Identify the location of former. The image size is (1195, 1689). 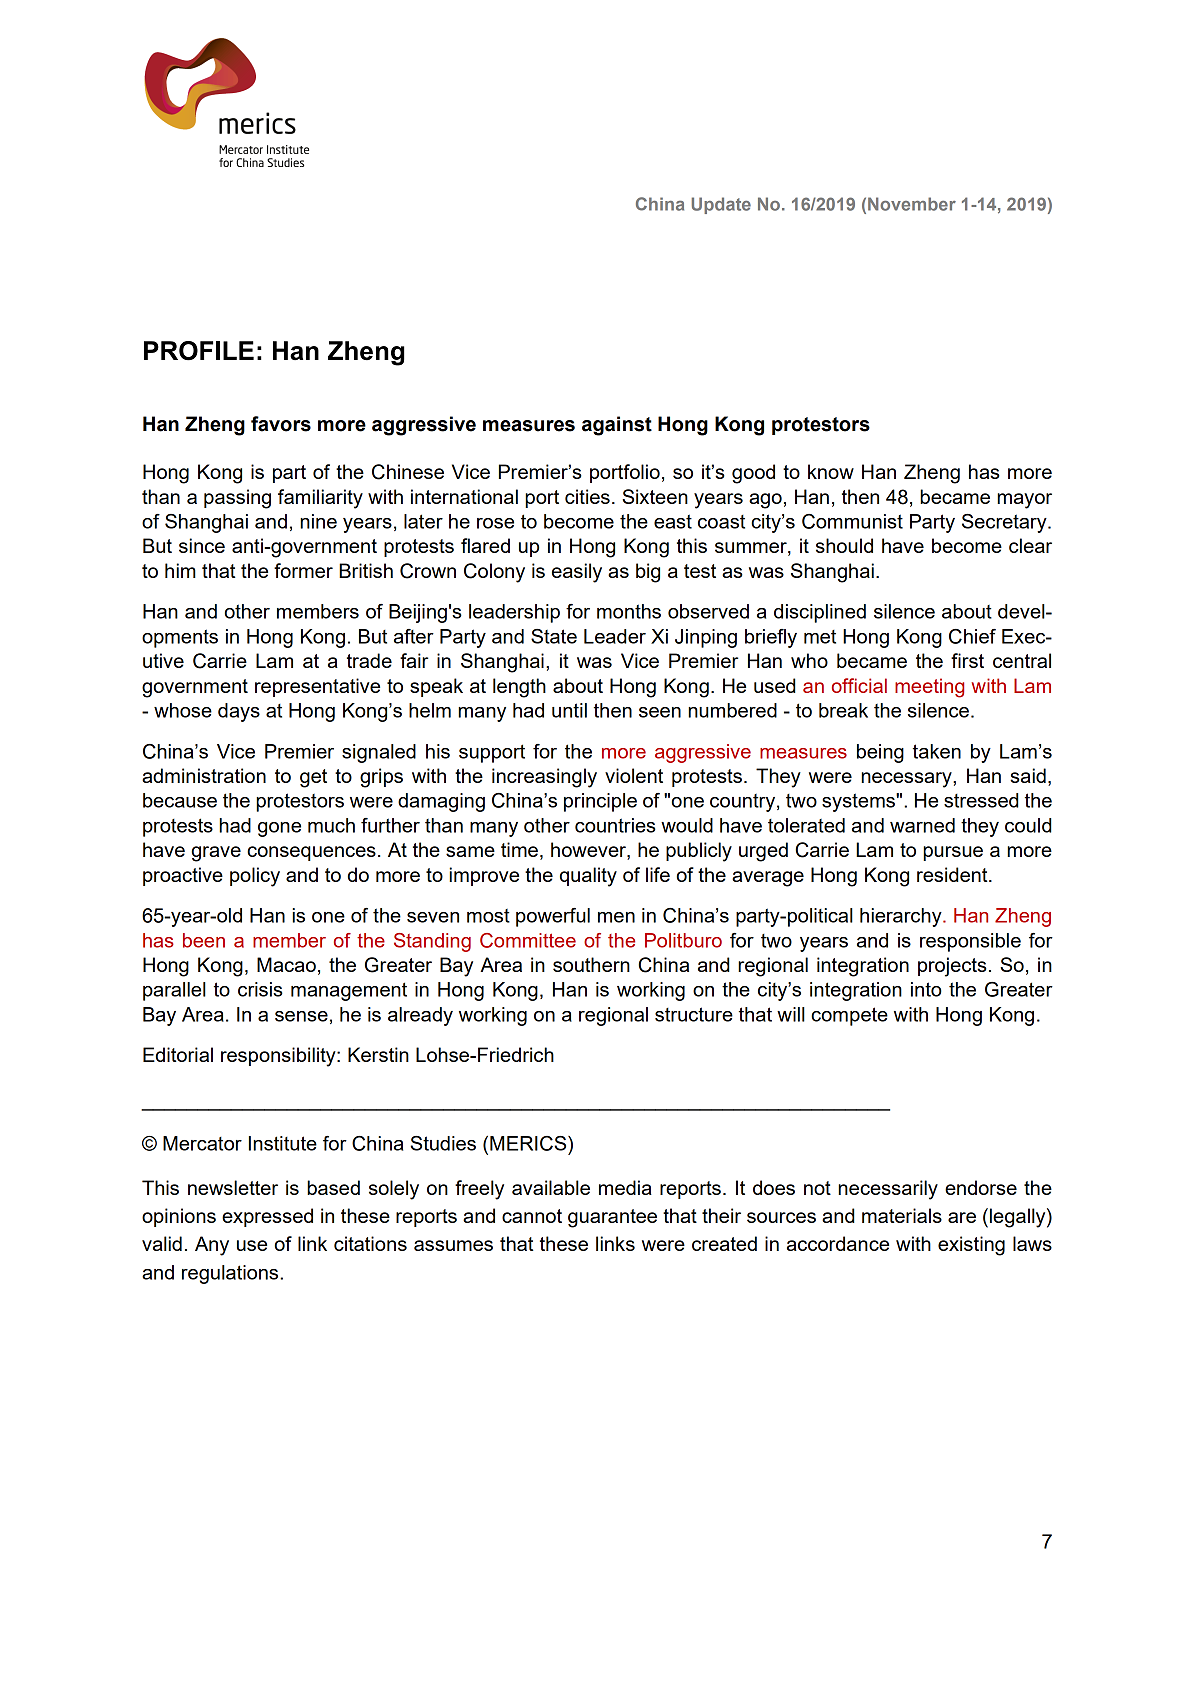
(303, 570).
